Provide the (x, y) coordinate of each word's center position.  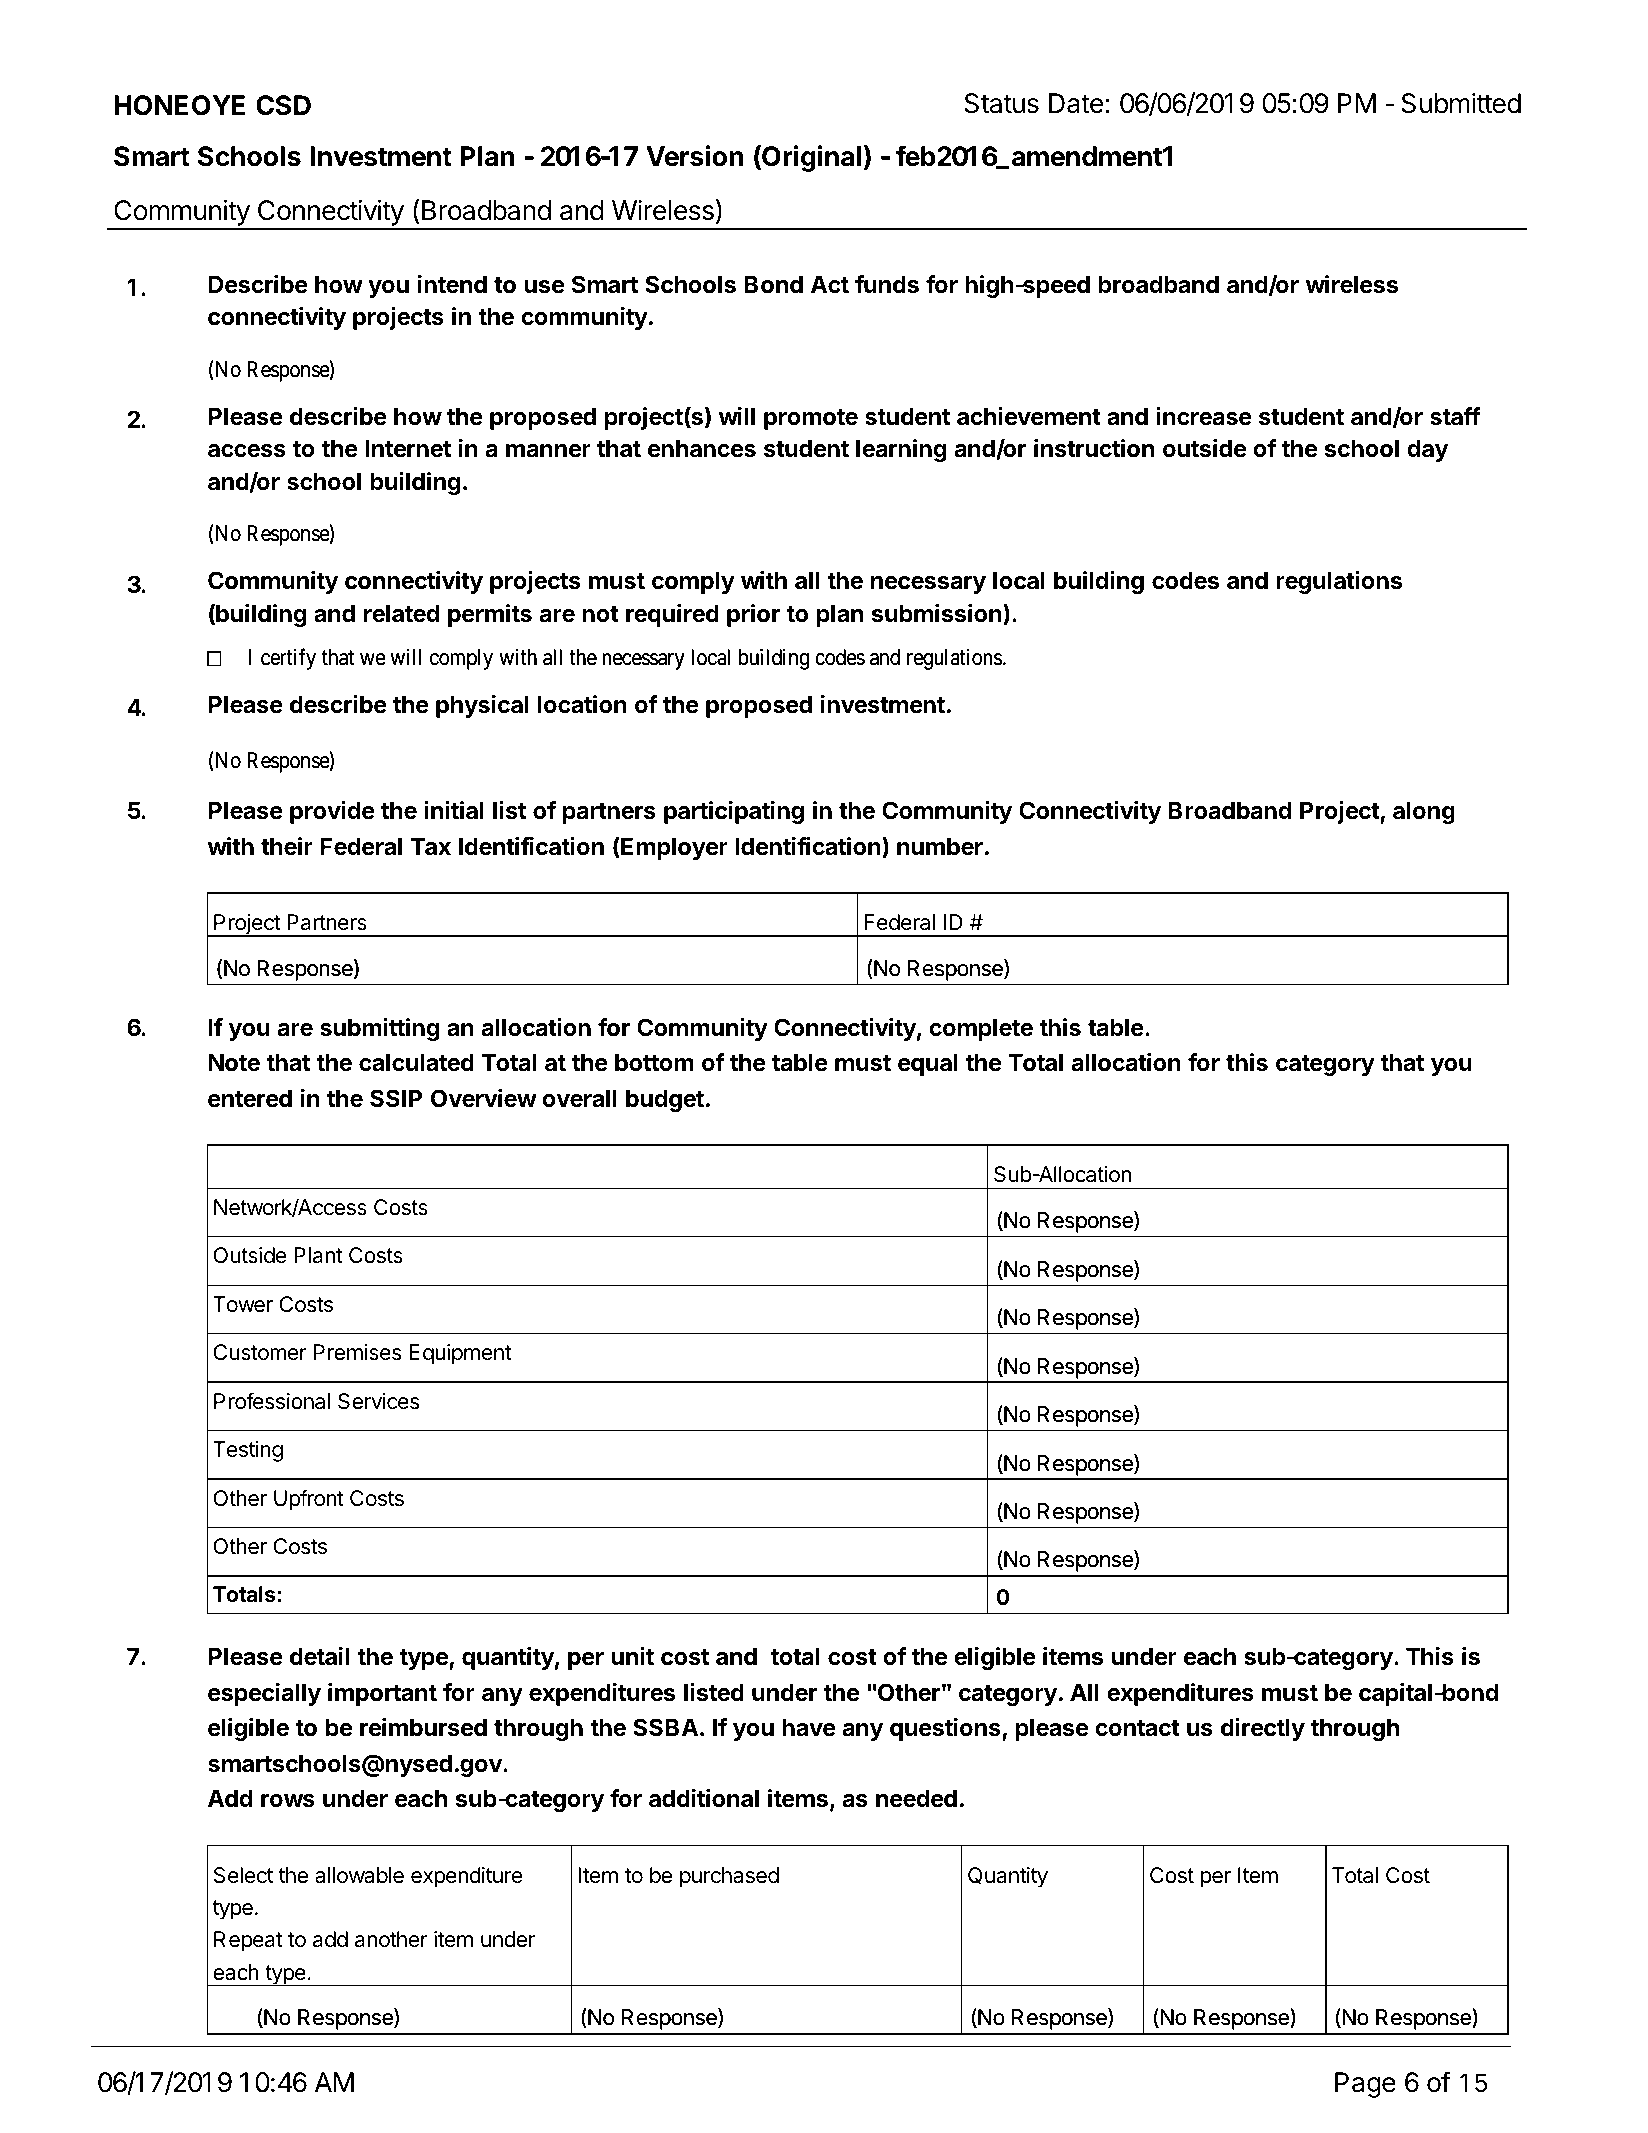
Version (694, 156)
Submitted (1461, 103)
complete (981, 1029)
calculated (416, 1062)
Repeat (248, 1941)
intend (452, 284)
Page (1365, 2085)
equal (928, 1064)
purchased (729, 1877)
